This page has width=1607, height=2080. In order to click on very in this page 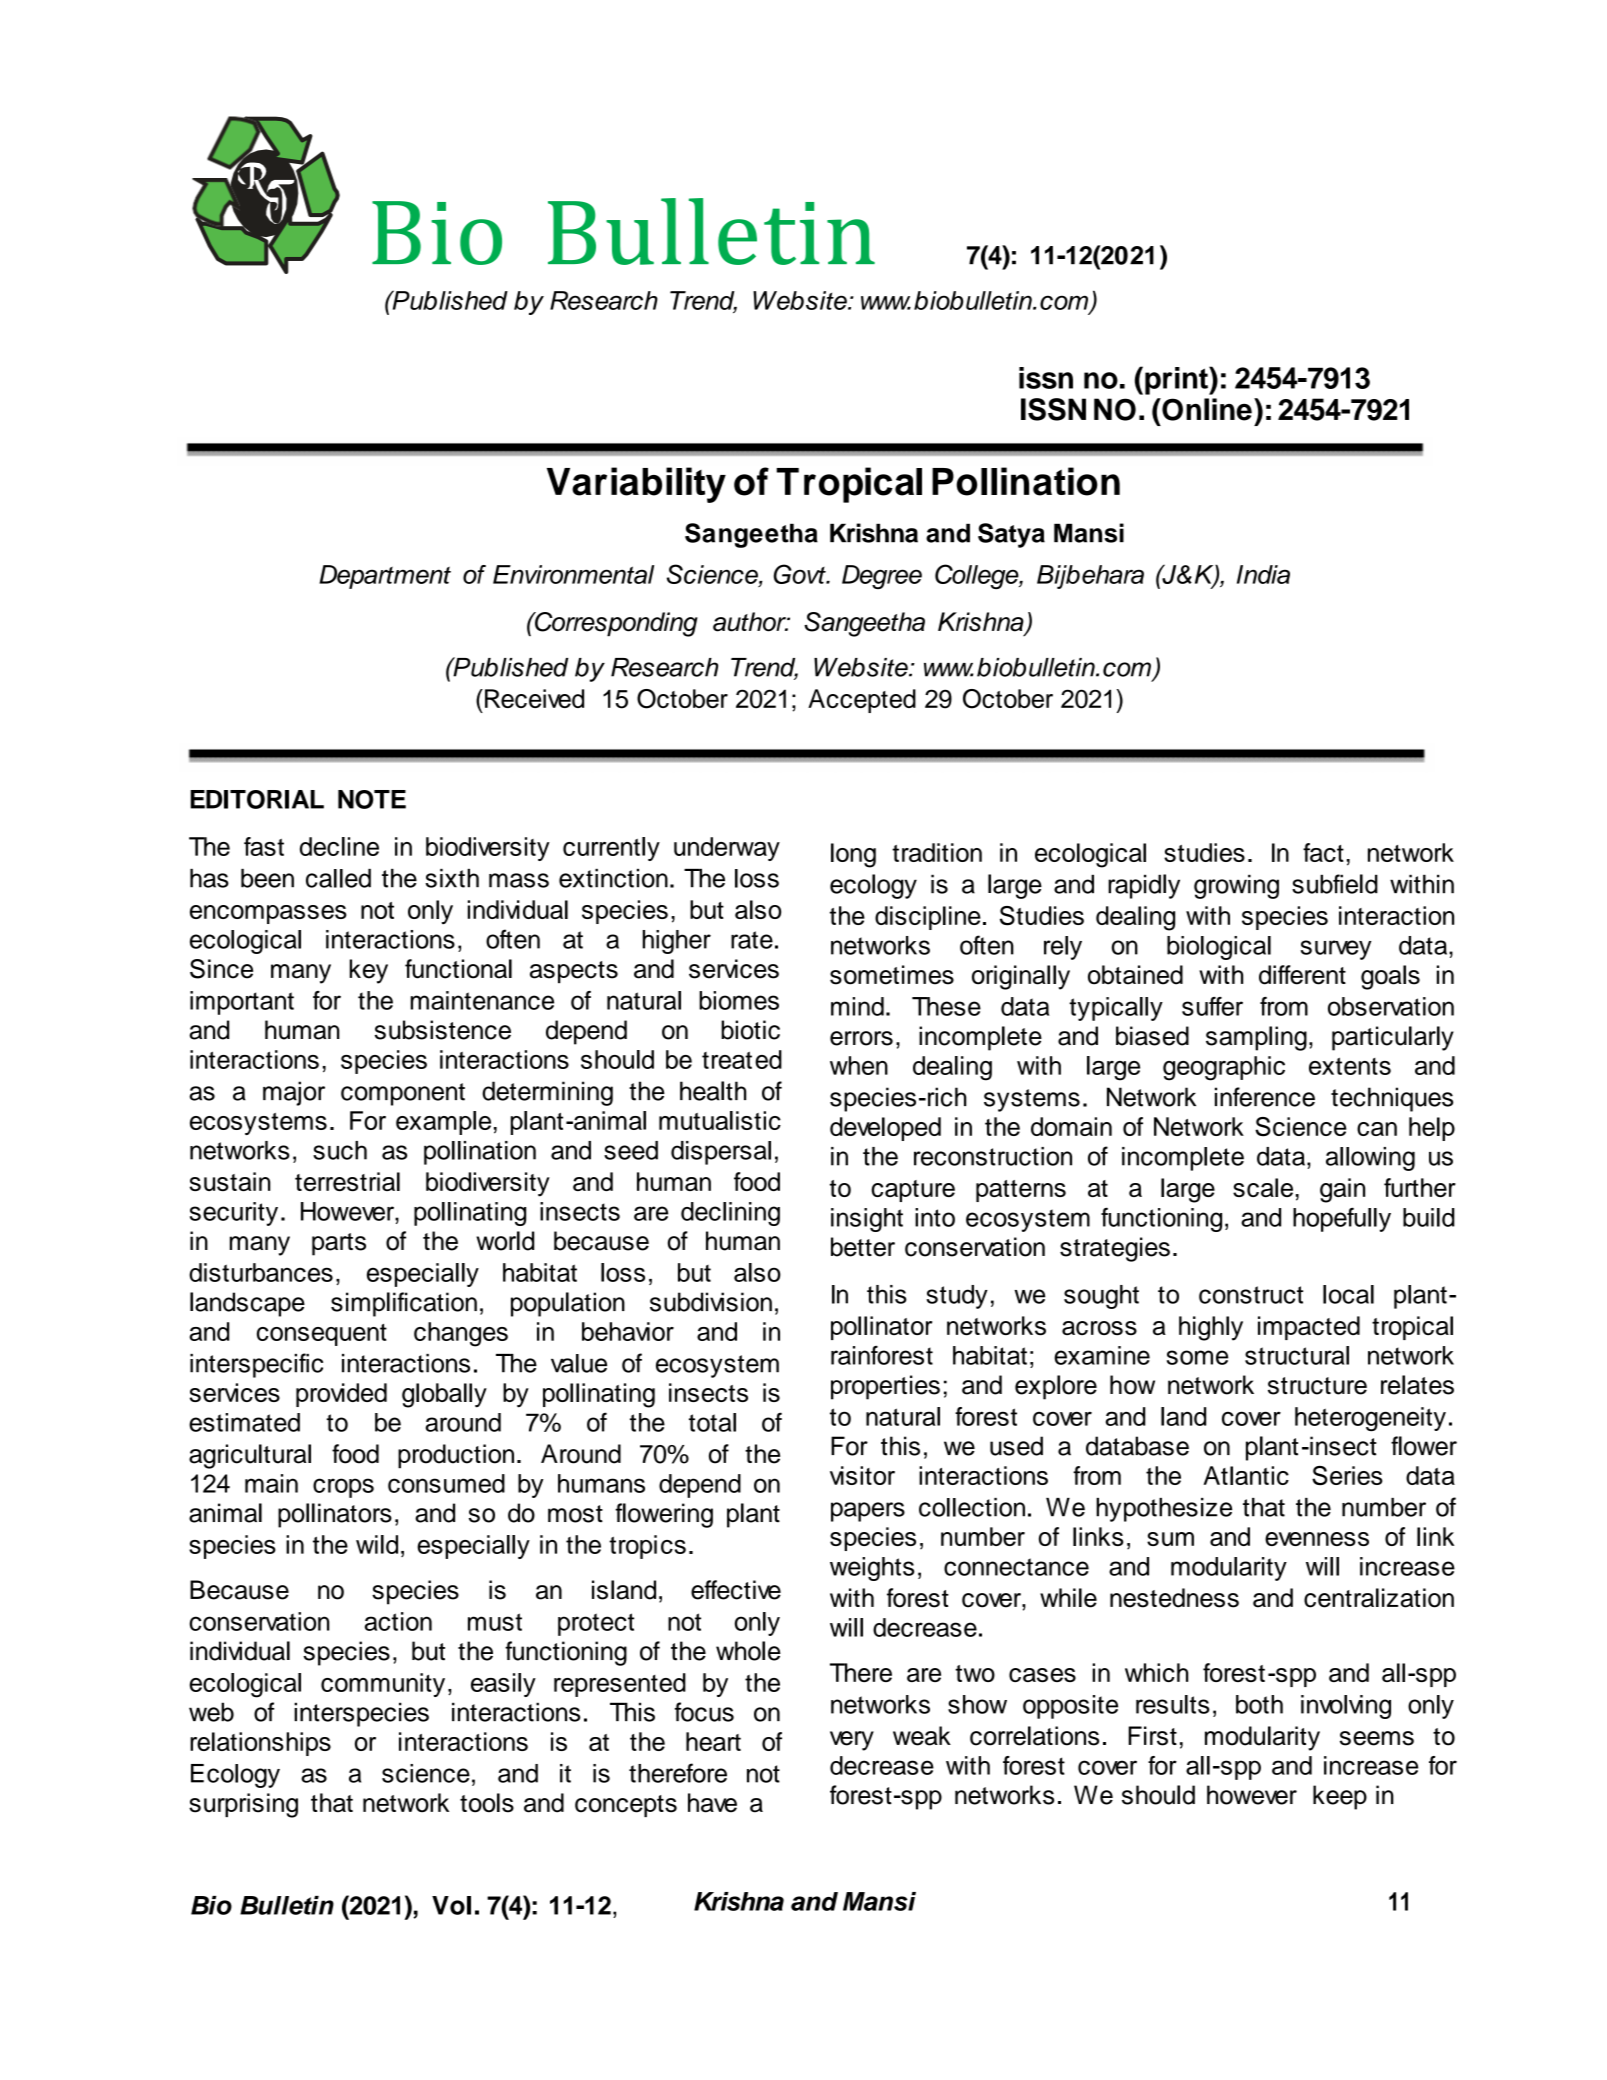, I will do `click(852, 1741)`.
